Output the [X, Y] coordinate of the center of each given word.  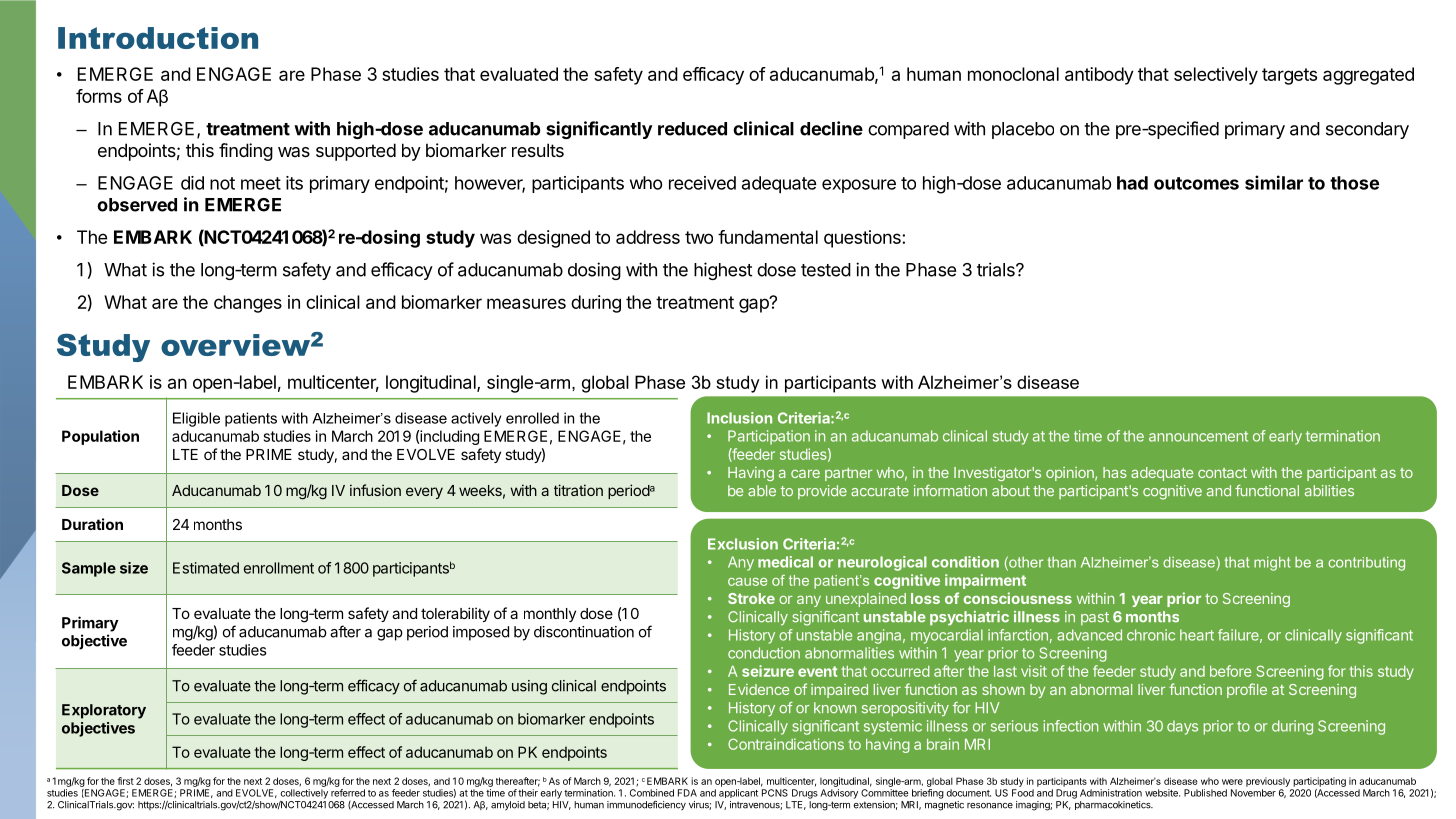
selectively [1216, 76]
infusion [375, 490]
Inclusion [739, 418]
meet [261, 183]
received [702, 183]
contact [1222, 473]
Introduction [158, 38]
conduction [764, 653]
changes [248, 304]
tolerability [455, 614]
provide [822, 492]
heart [1197, 635]
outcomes [1196, 183]
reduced [692, 129]
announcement [1198, 436]
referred [348, 793]
